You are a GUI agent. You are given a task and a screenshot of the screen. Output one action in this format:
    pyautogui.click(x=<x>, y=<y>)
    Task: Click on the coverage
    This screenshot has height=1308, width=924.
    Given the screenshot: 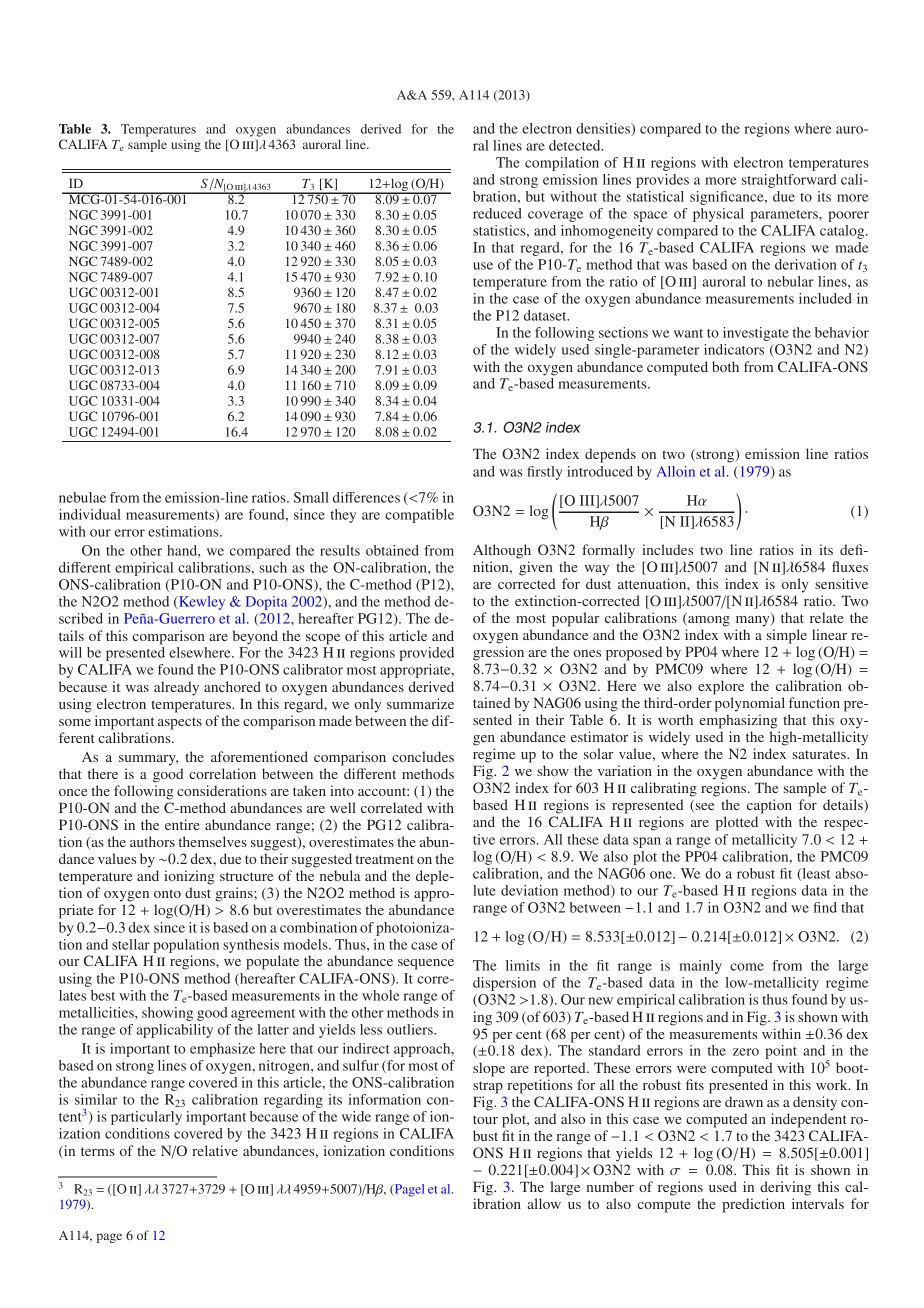 What is the action you would take?
    pyautogui.click(x=555, y=216)
